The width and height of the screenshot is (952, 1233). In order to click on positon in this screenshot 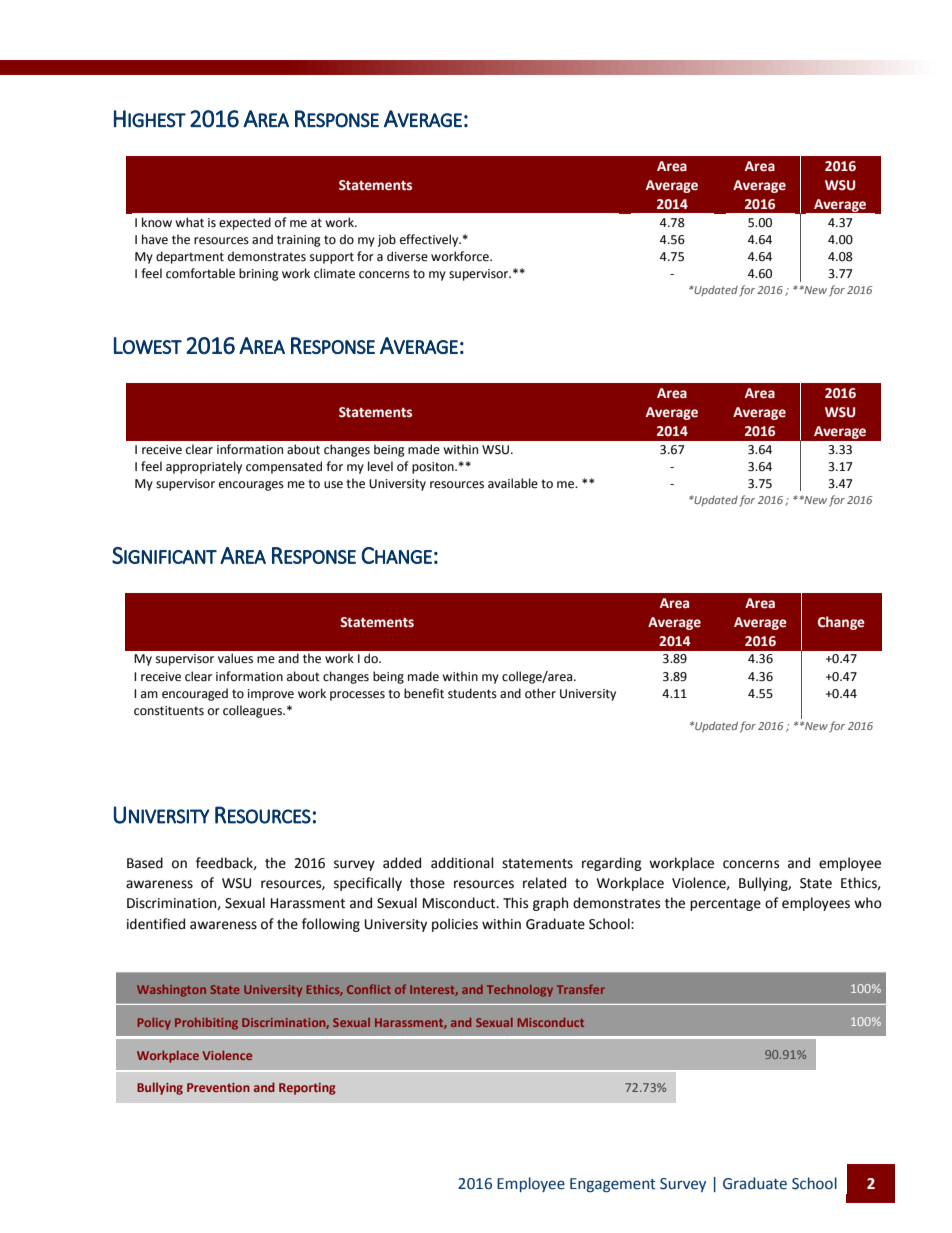, I will do `click(434, 468)`.
